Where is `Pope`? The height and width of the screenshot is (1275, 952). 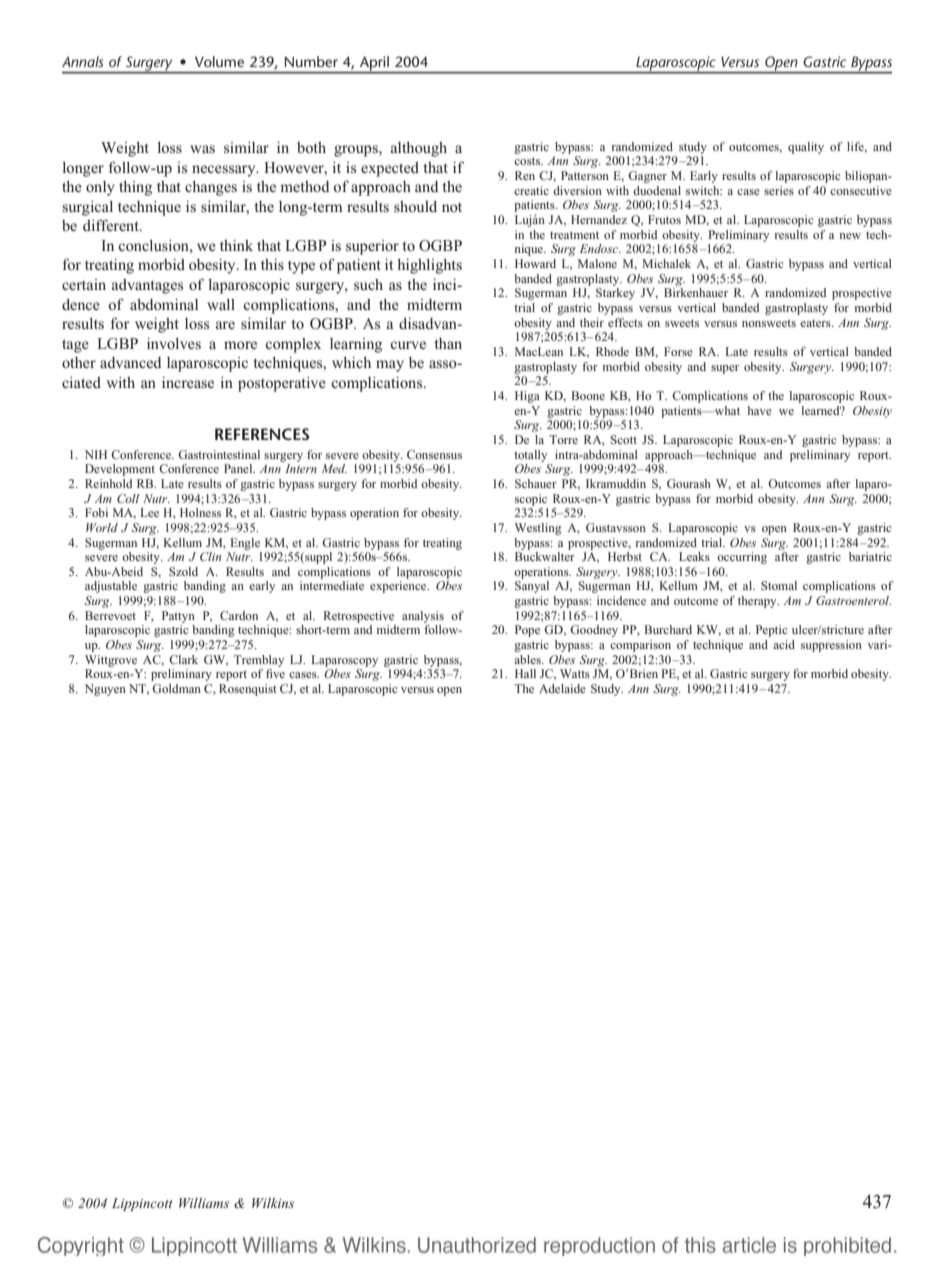 Pope is located at coordinates (527, 631).
